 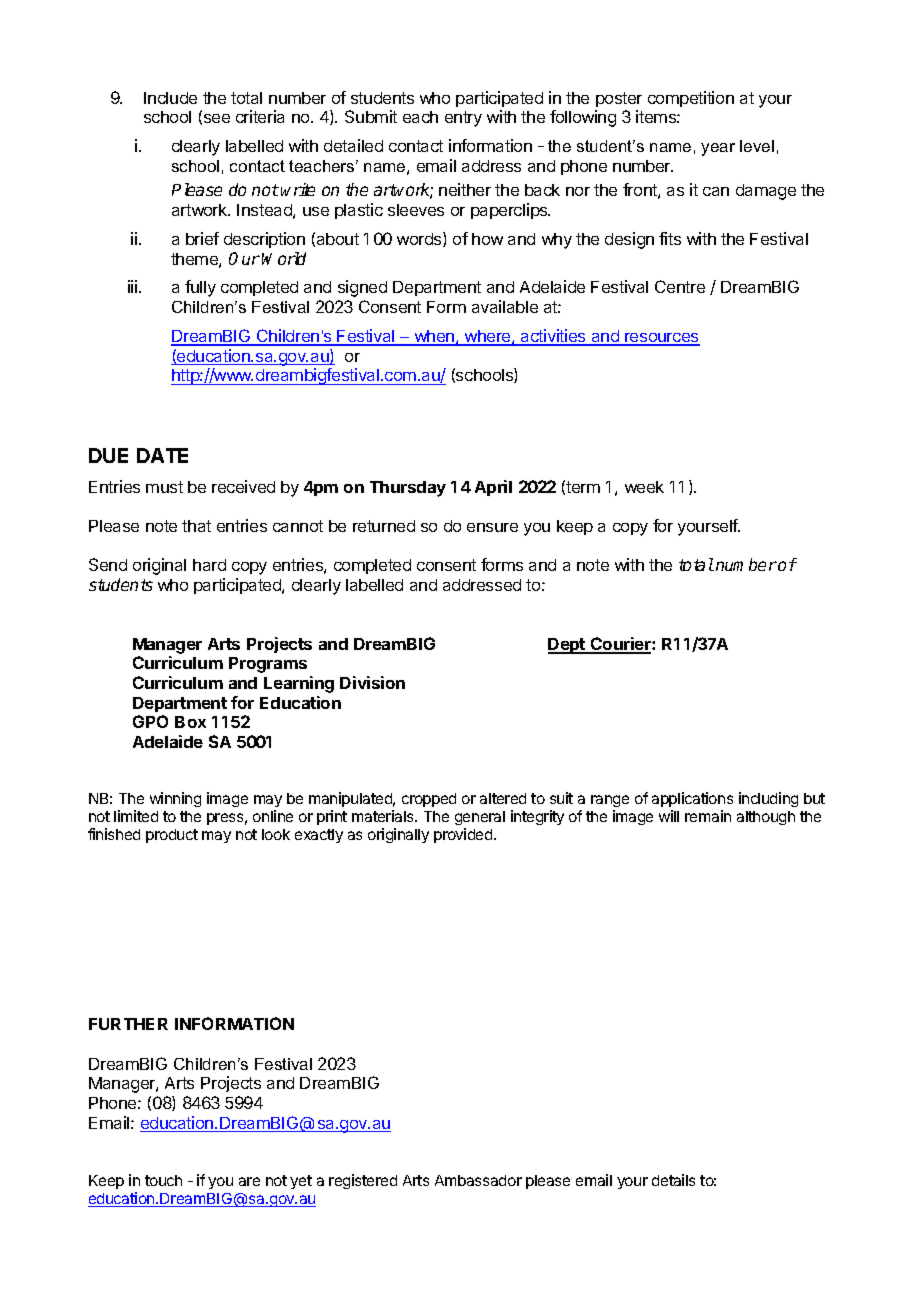 What do you see at coordinates (673, 1180) in the screenshot?
I see `details` at bounding box center [673, 1180].
